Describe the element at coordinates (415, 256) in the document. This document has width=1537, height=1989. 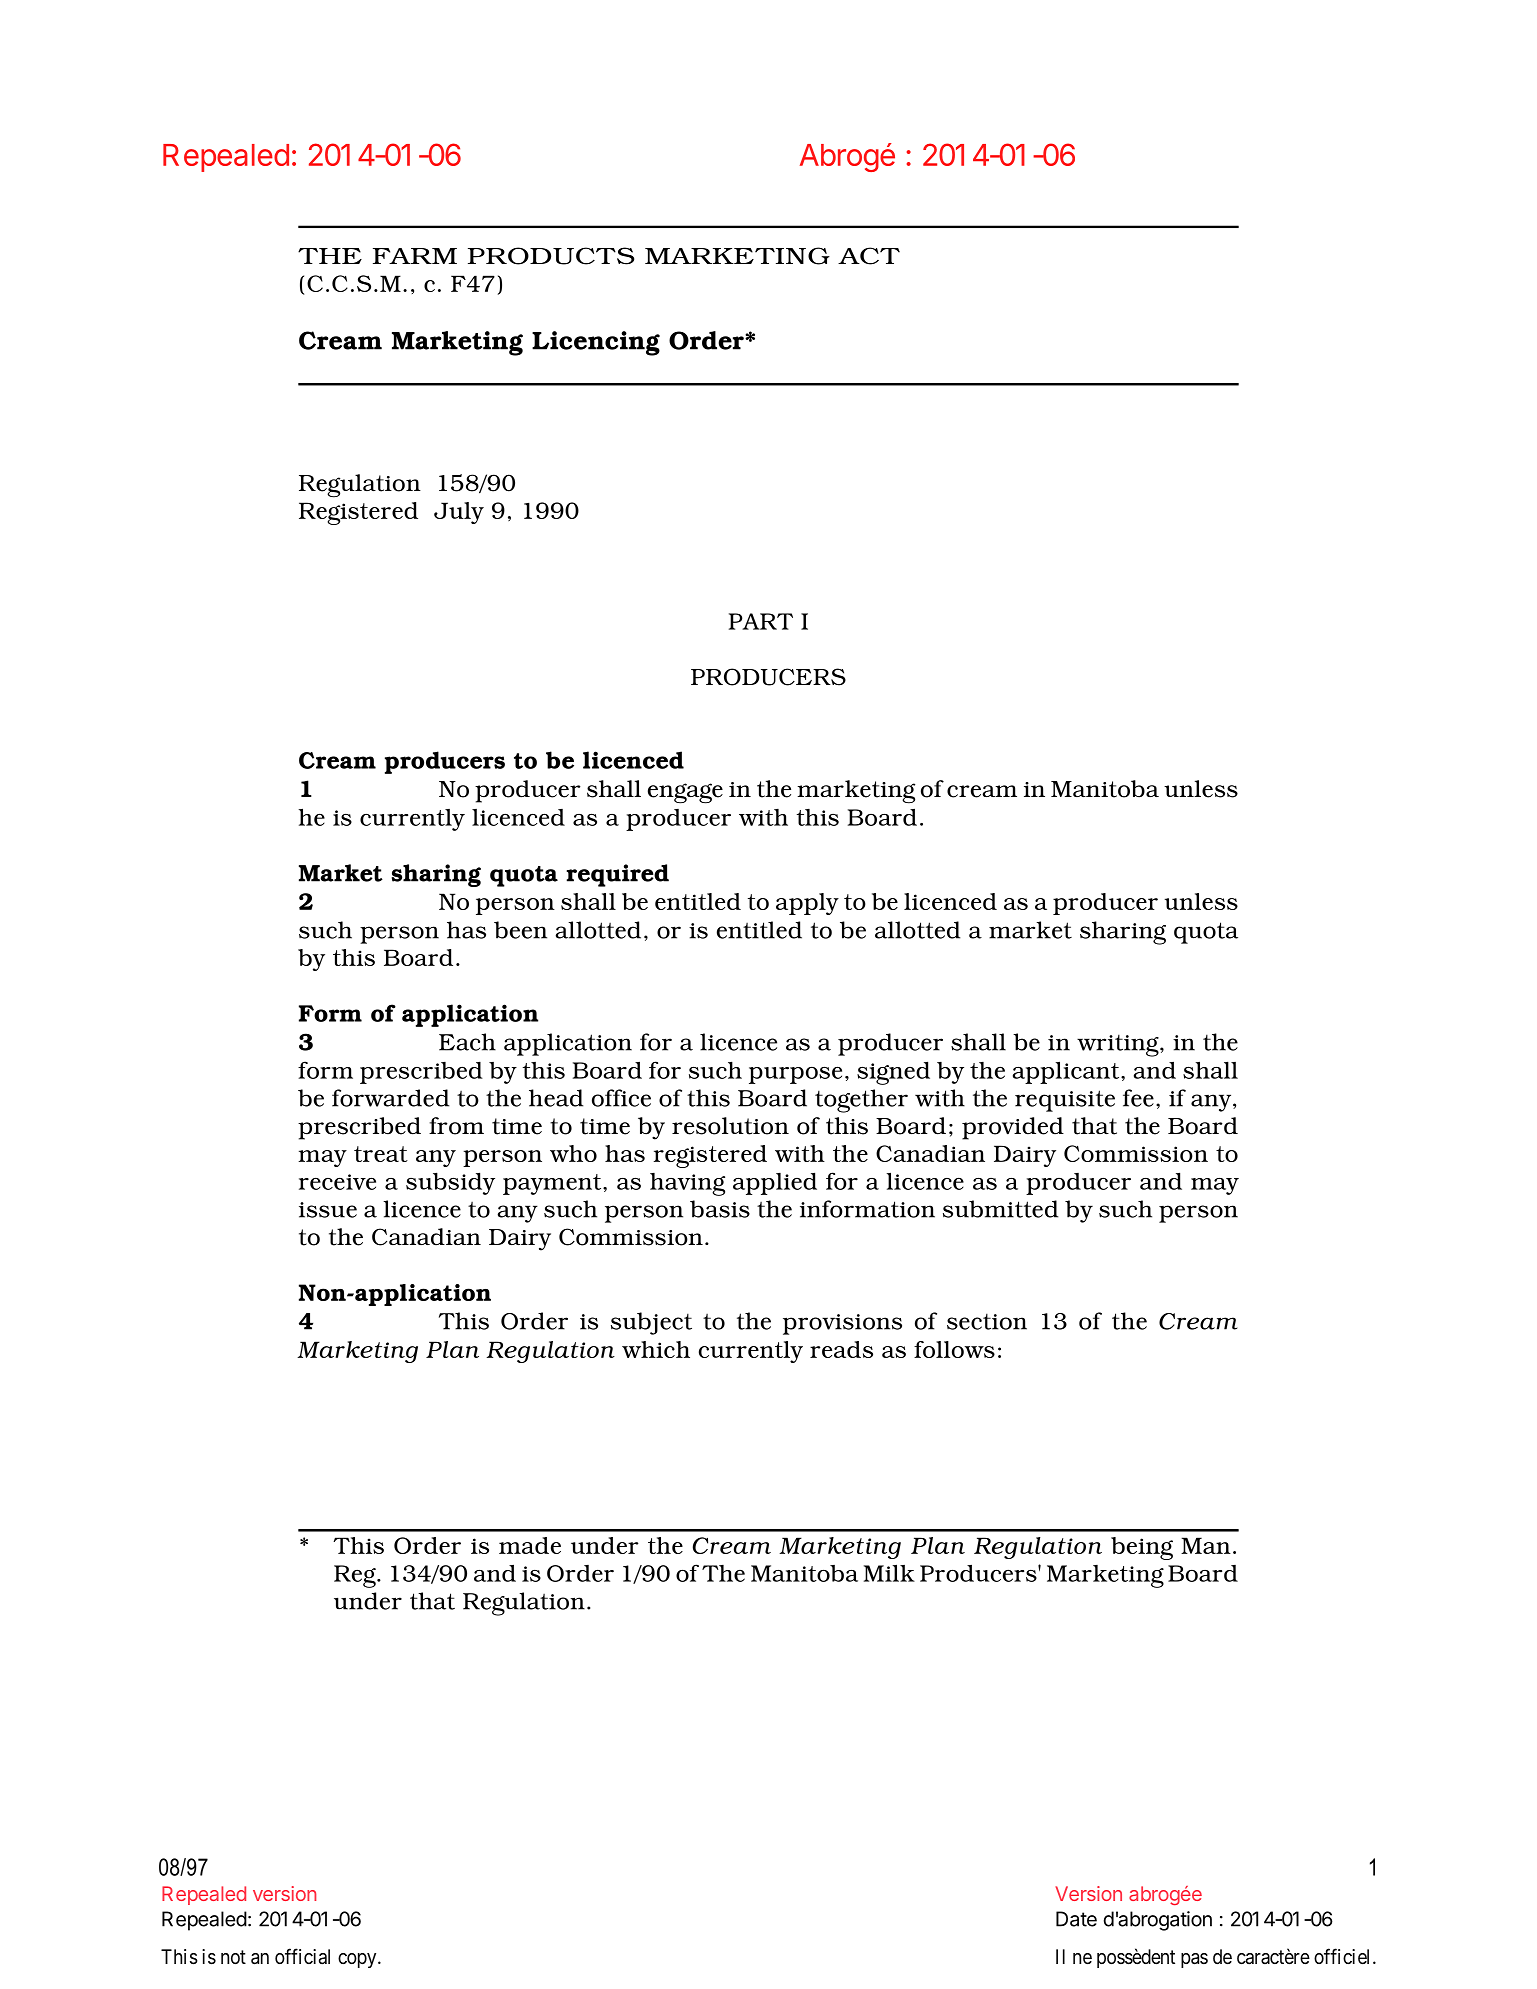
I see `FARM` at that location.
